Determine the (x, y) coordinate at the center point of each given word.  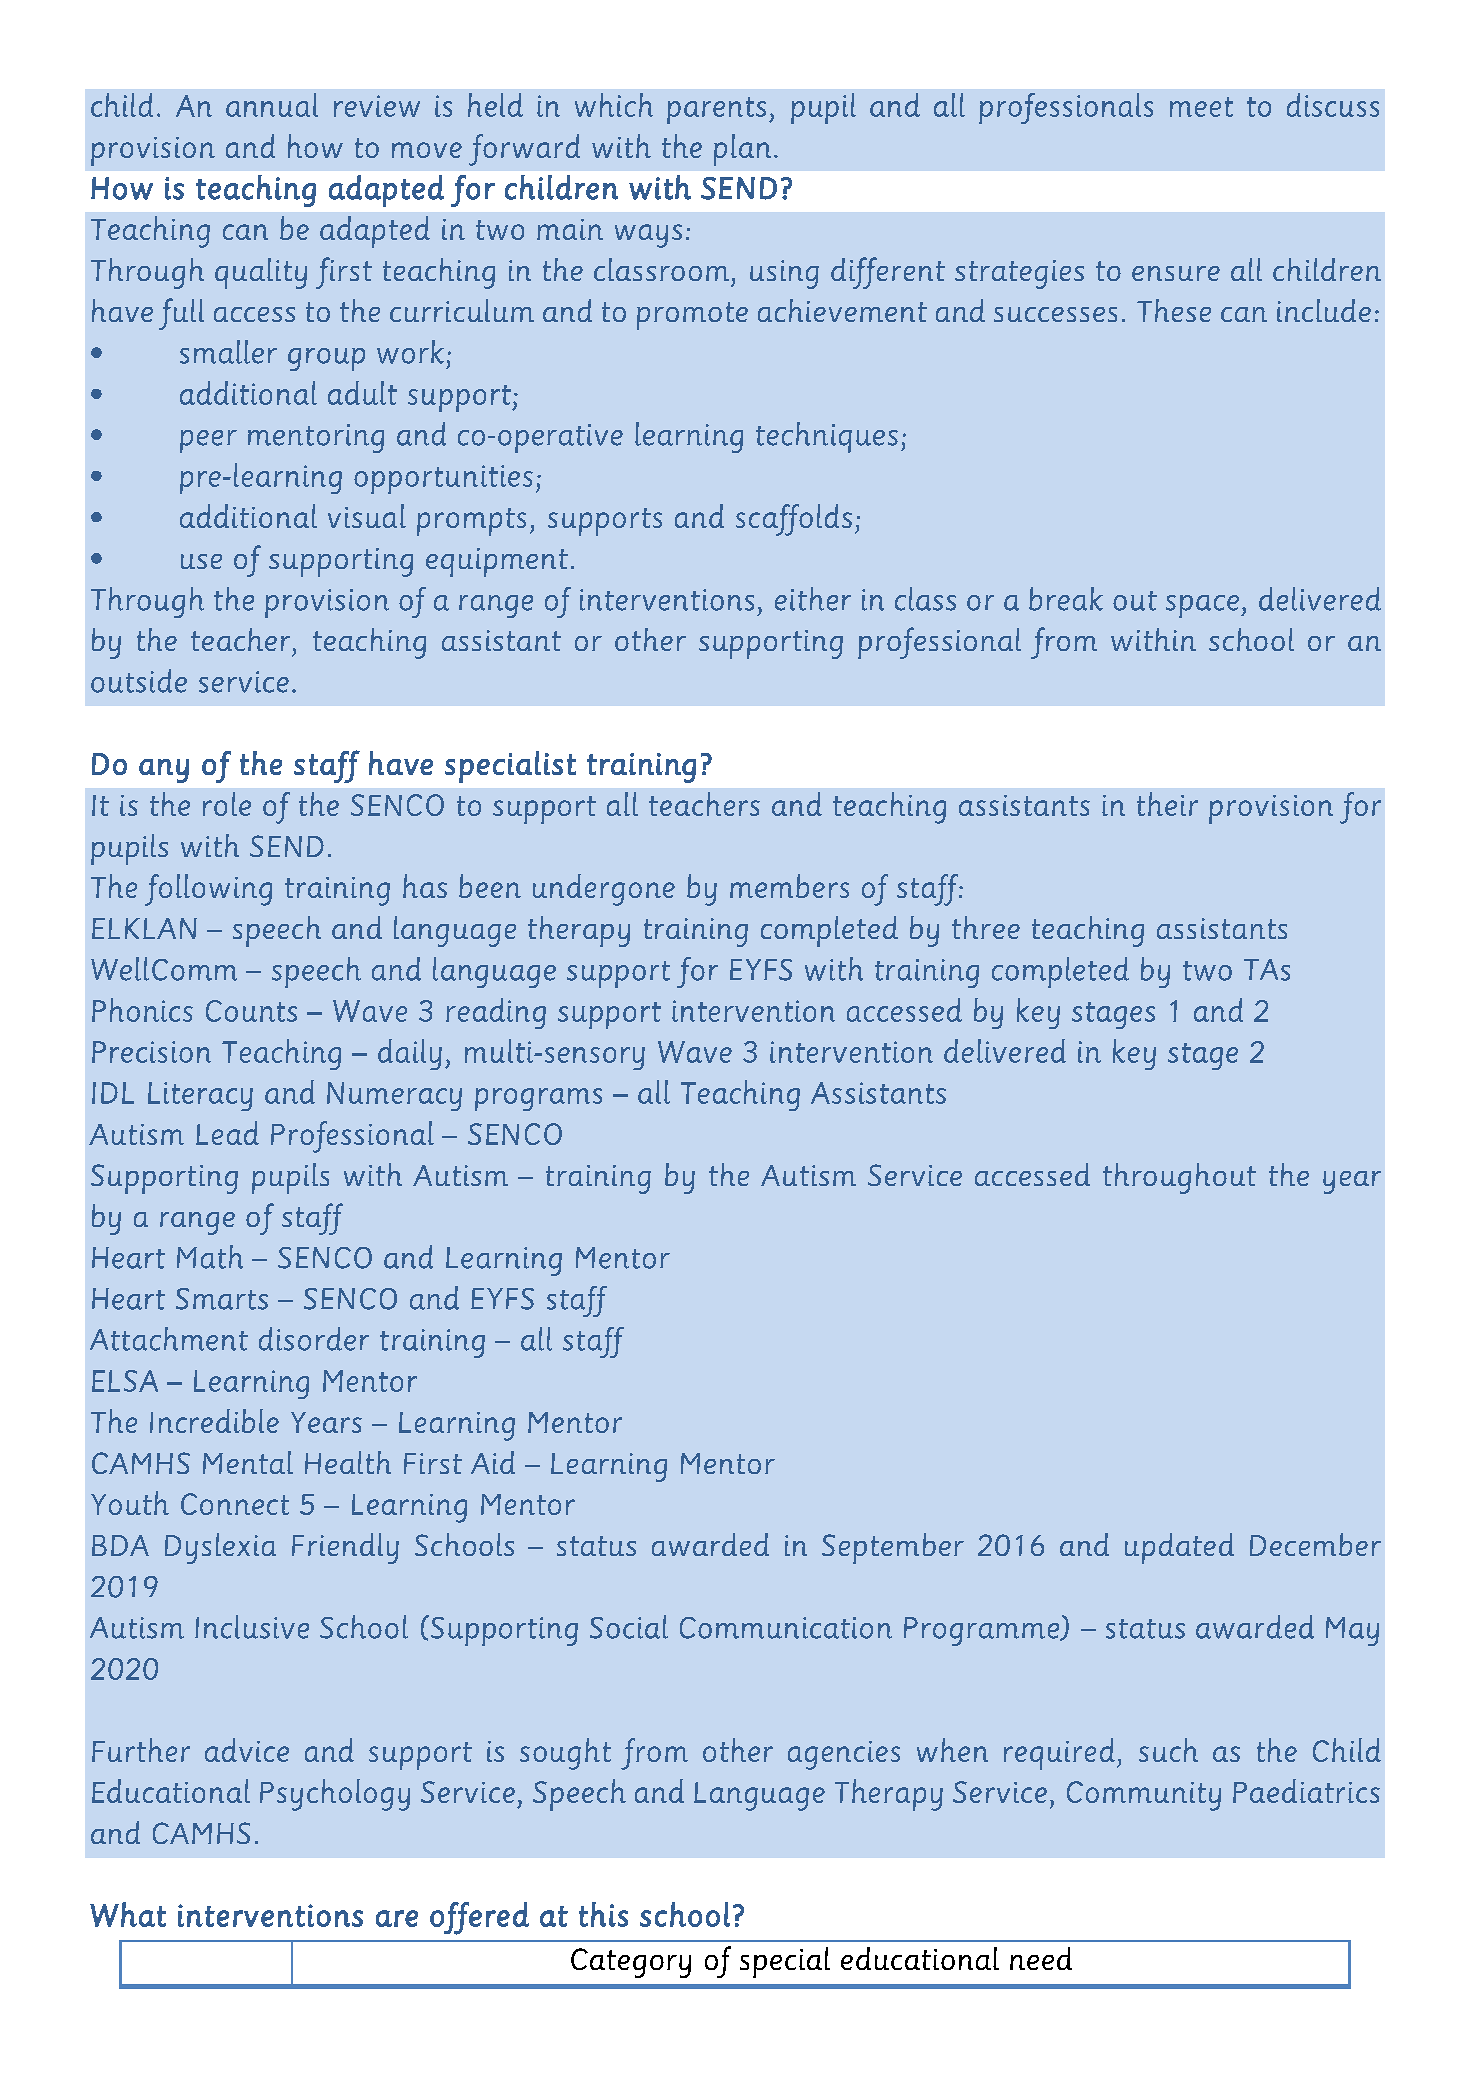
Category (631, 1963)
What (128, 1914)
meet (1201, 107)
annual (272, 105)
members (789, 886)
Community (1144, 1796)
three (986, 927)
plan (742, 150)
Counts (251, 1011)
